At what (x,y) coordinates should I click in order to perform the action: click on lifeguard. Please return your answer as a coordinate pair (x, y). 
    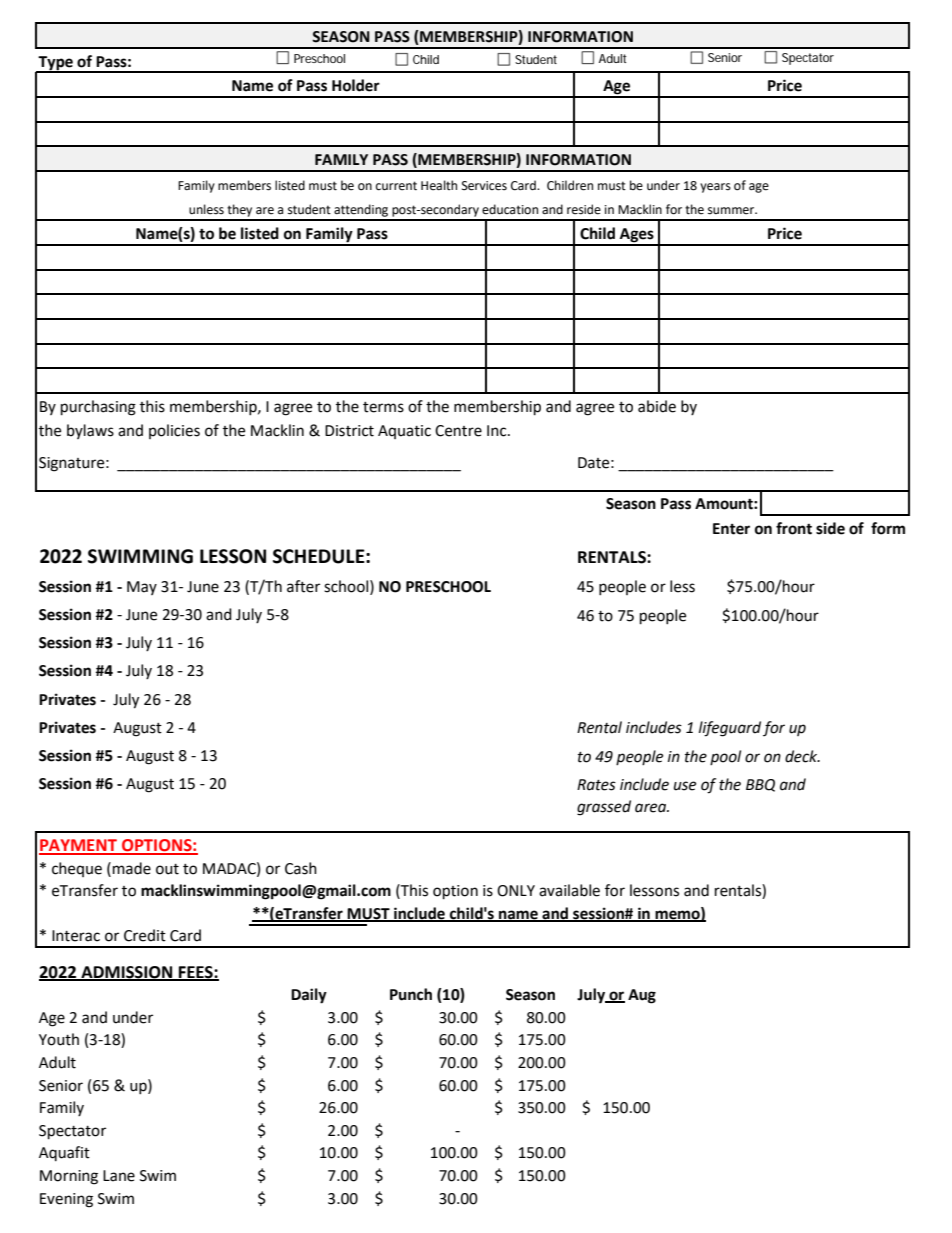
    Looking at the image, I should click on (730, 729).
